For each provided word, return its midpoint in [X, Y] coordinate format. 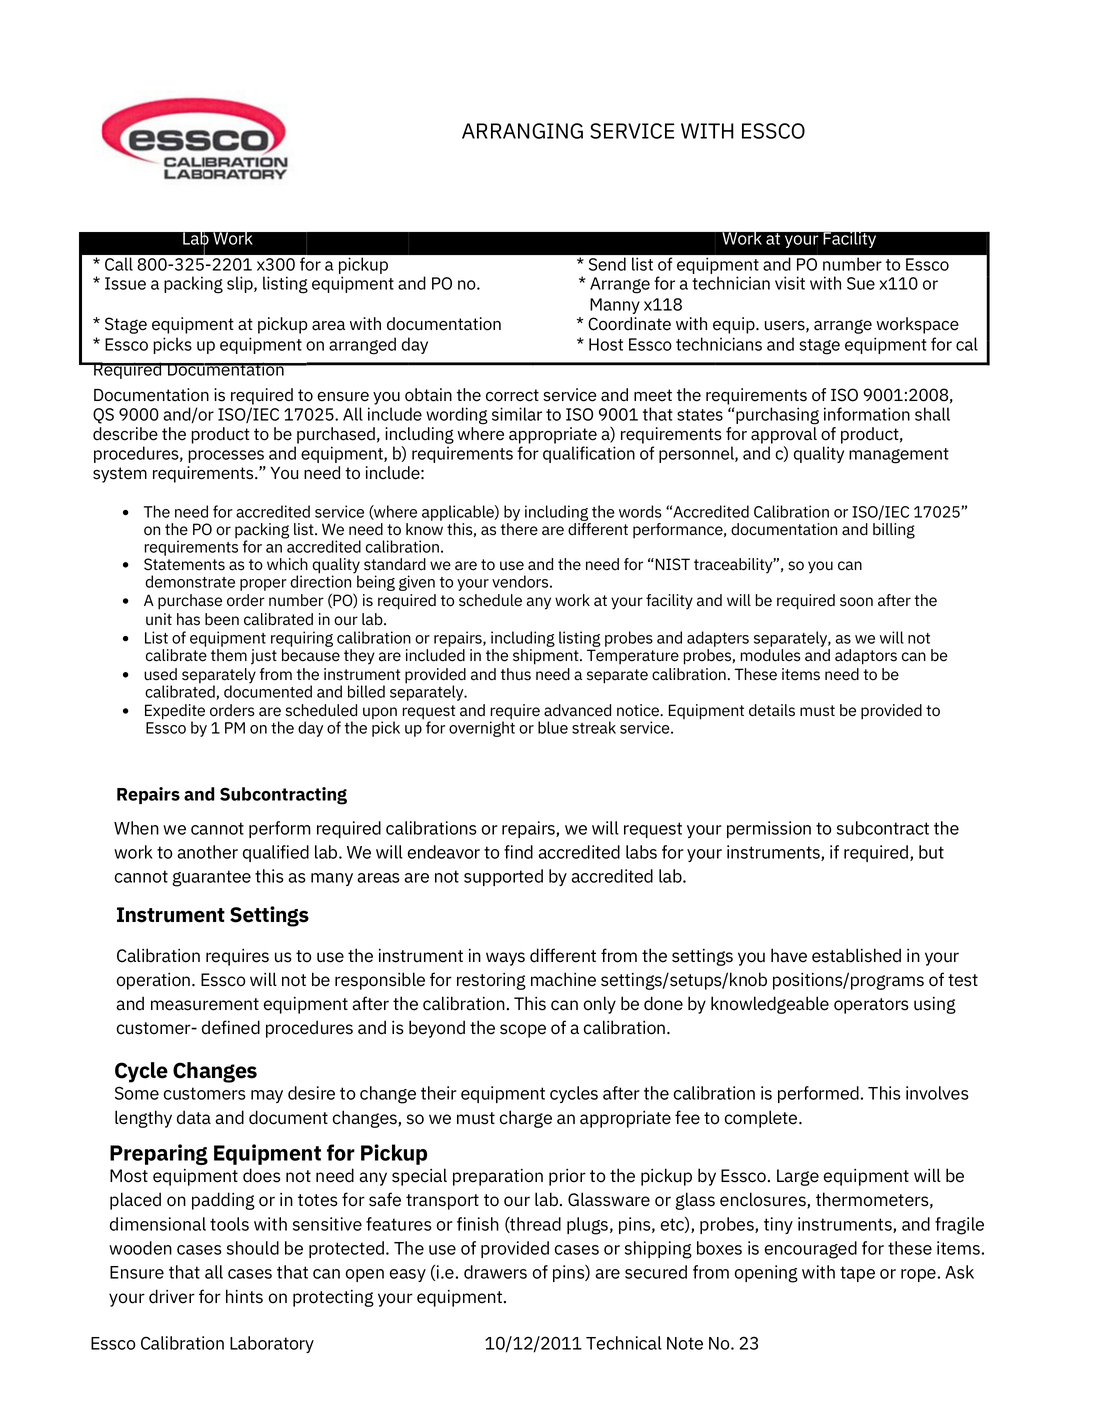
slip [241, 284]
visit [790, 283]
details [772, 710]
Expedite [175, 713]
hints [244, 1296]
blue [553, 727]
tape [857, 1274]
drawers [495, 1272]
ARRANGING [522, 131]
